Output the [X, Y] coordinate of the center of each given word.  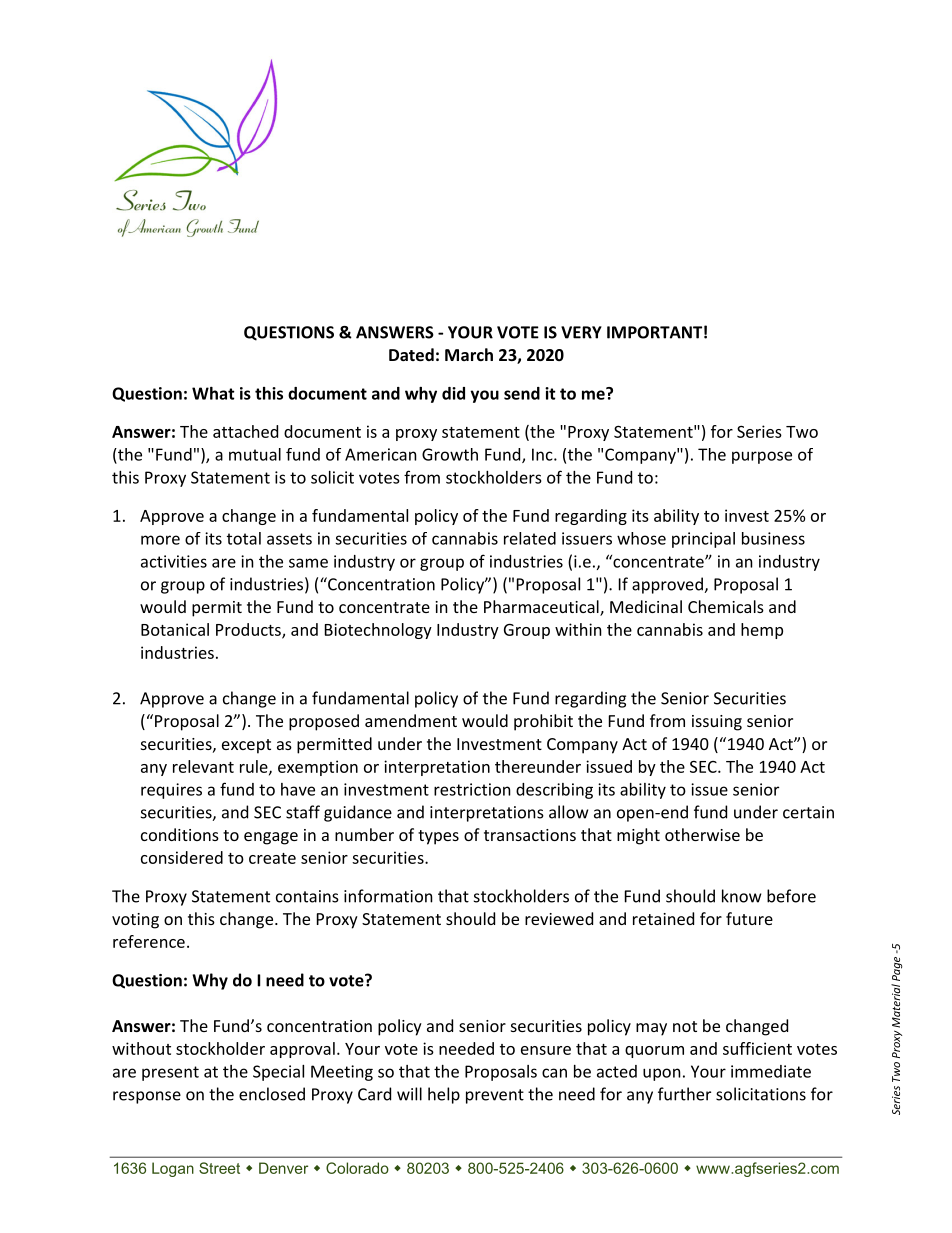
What [213, 393]
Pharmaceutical [542, 608]
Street [219, 1168]
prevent [495, 1096]
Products [249, 630]
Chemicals [726, 606]
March [469, 354]
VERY [581, 332]
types [438, 837]
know [742, 896]
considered [182, 857]
